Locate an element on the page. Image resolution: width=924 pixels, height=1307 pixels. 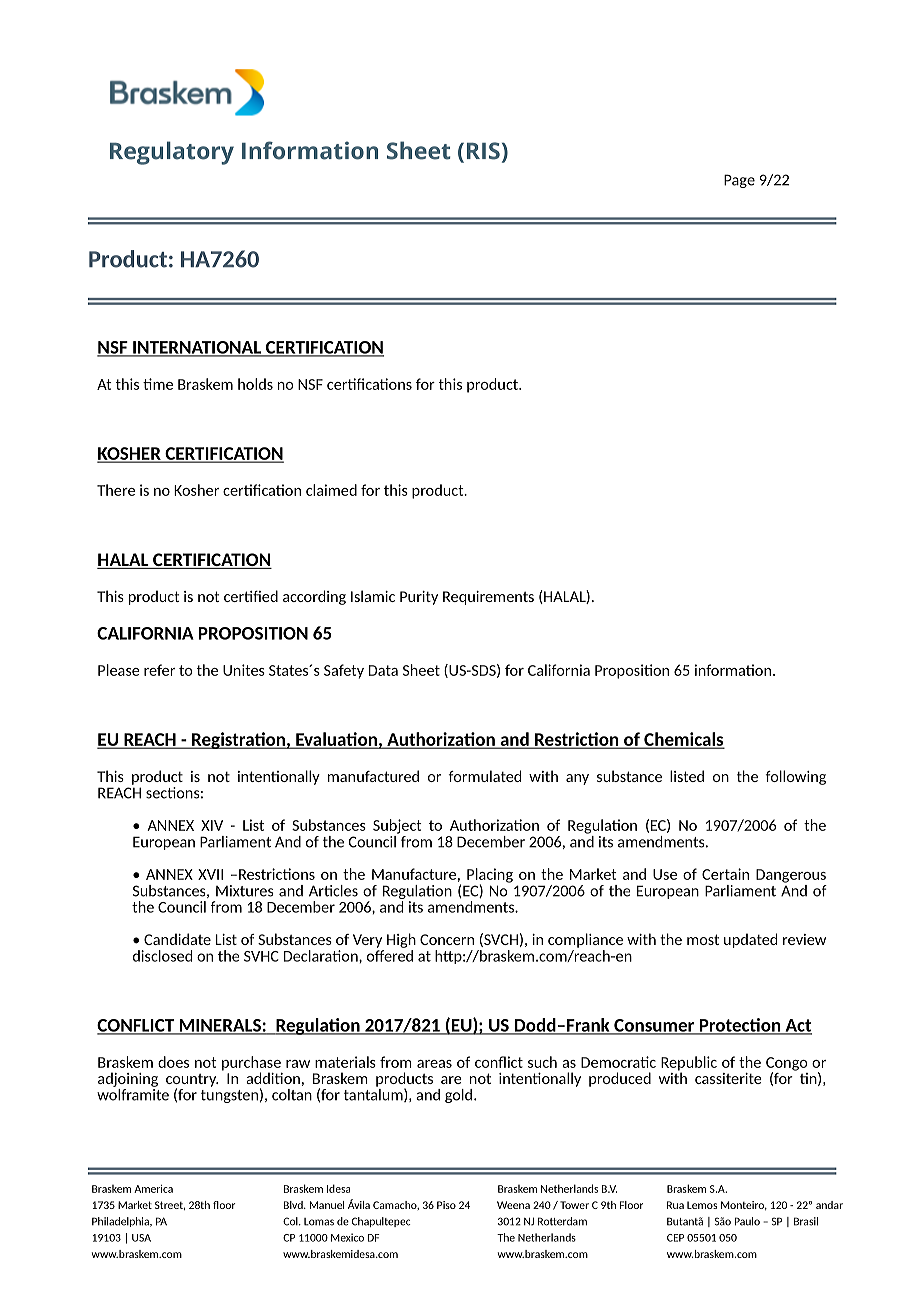
most is located at coordinates (703, 939).
